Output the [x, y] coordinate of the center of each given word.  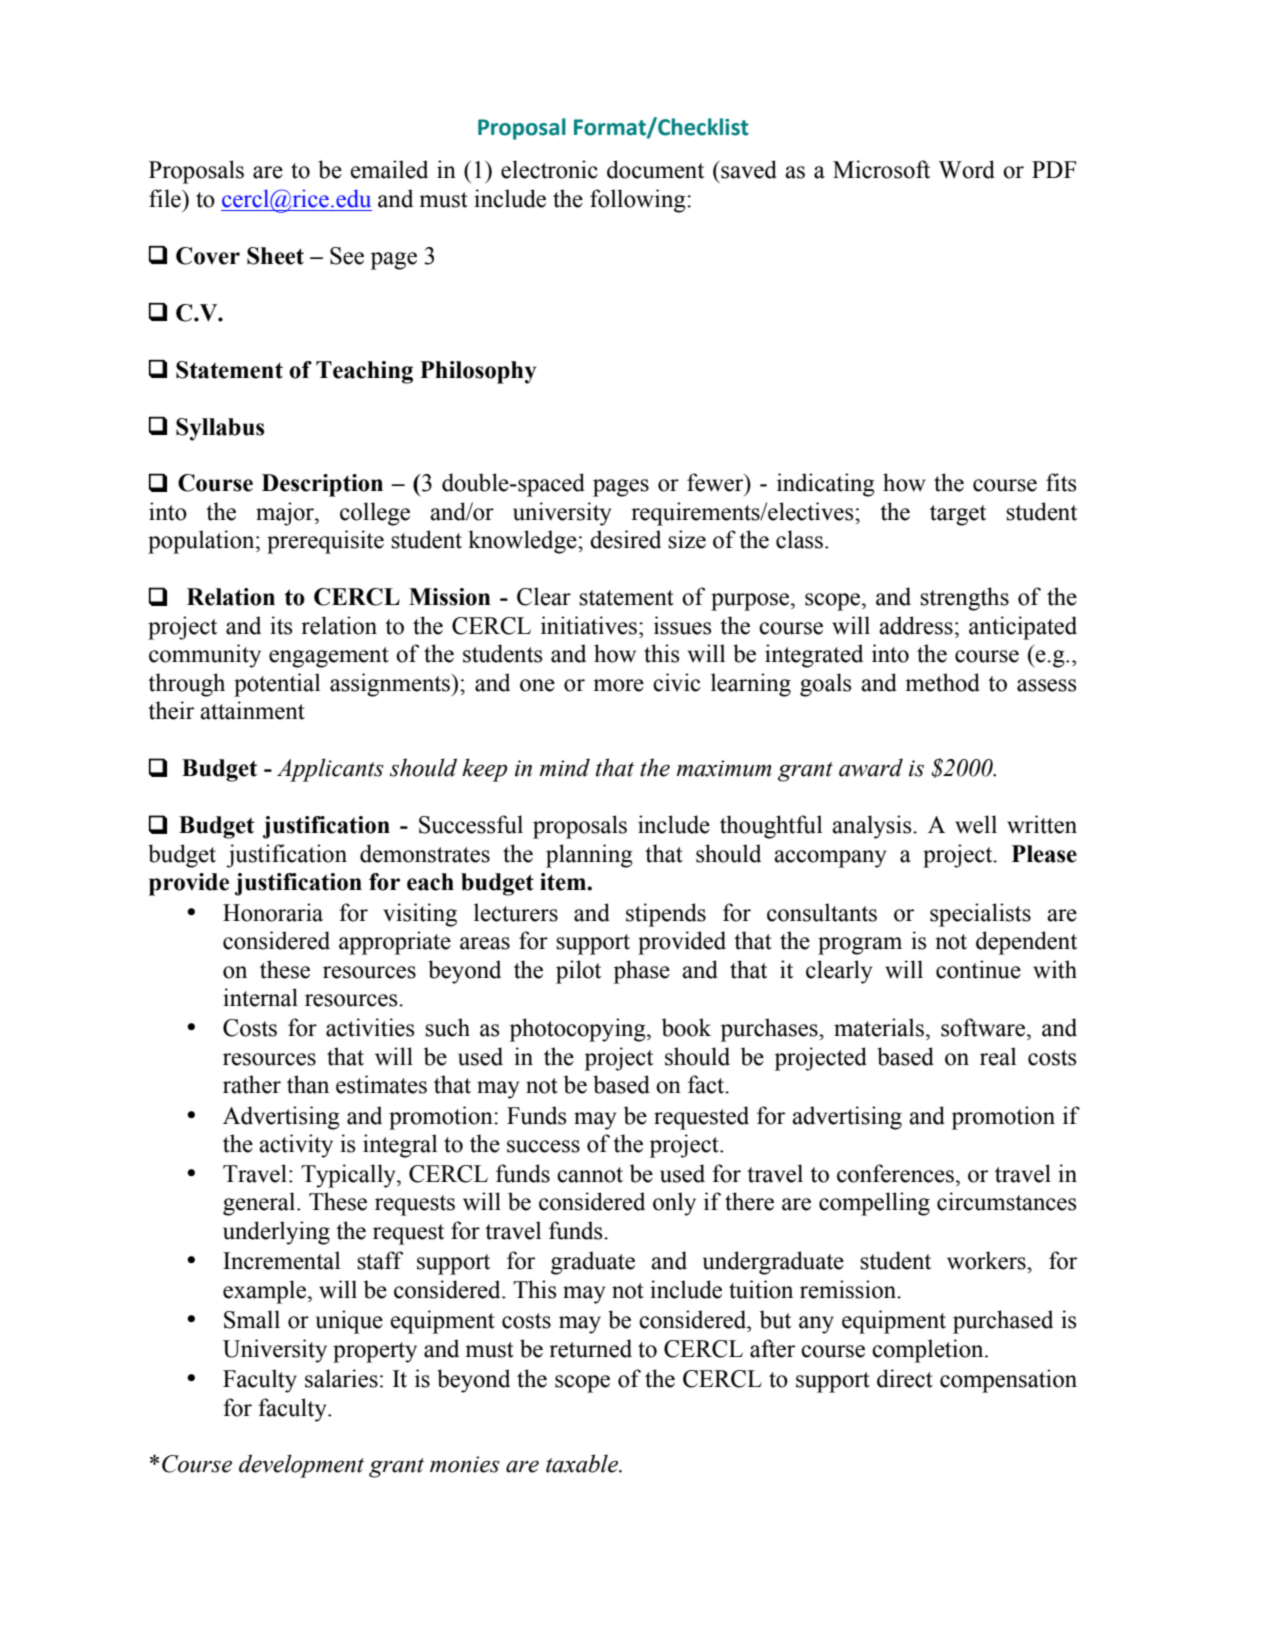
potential [277, 685]
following [639, 201]
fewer [716, 482]
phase [641, 972]
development [301, 1466]
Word [967, 169]
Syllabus [220, 429]
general [260, 1204]
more [618, 685]
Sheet [275, 256]
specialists [980, 915]
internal [260, 997]
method [942, 682]
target [958, 515]
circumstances [1006, 1201]
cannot [590, 1175]
